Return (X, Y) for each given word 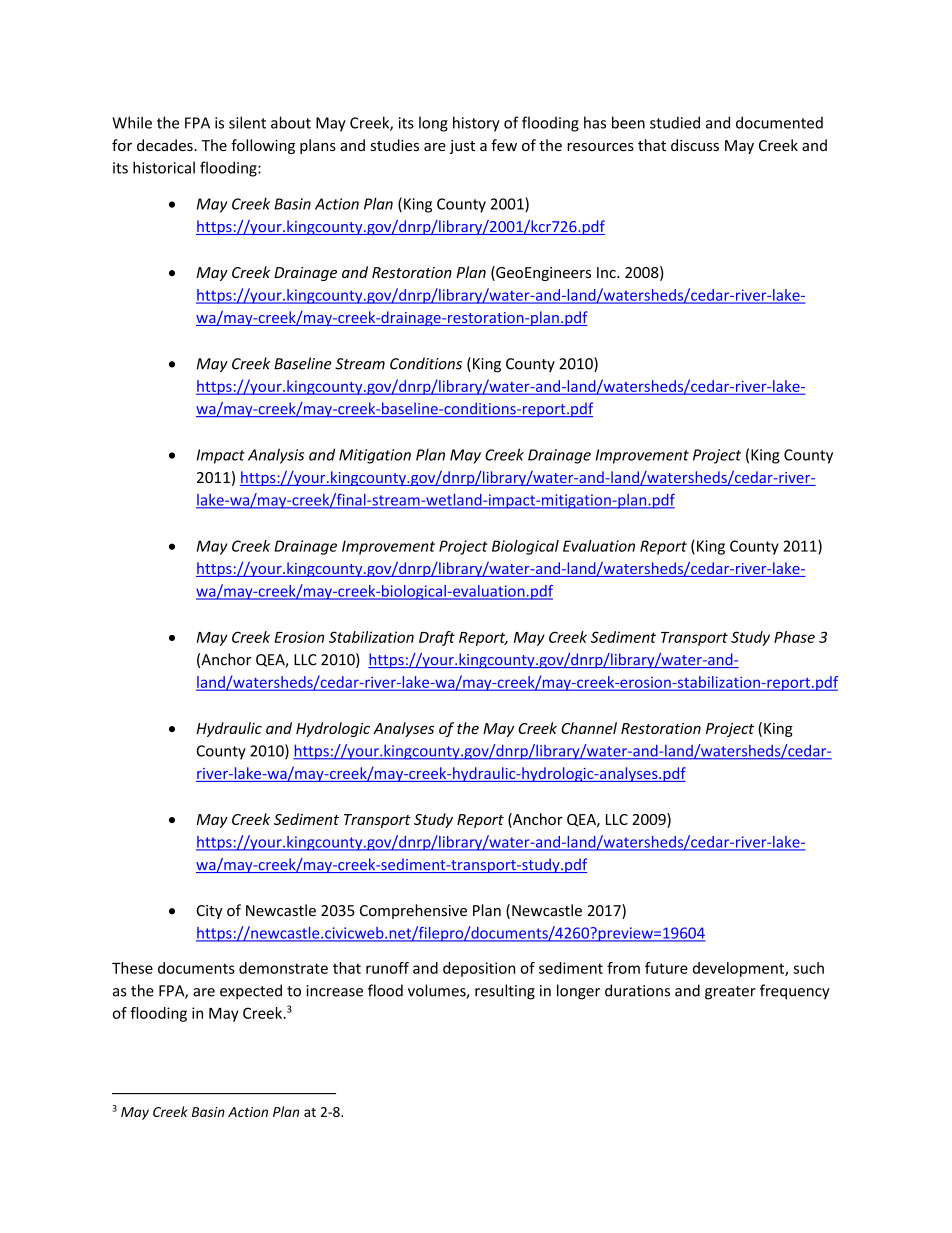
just (462, 147)
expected (251, 992)
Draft (437, 638)
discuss (695, 145)
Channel (589, 728)
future (666, 968)
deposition (479, 969)
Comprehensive (413, 911)
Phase (794, 637)
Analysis (276, 456)
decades (166, 145)
